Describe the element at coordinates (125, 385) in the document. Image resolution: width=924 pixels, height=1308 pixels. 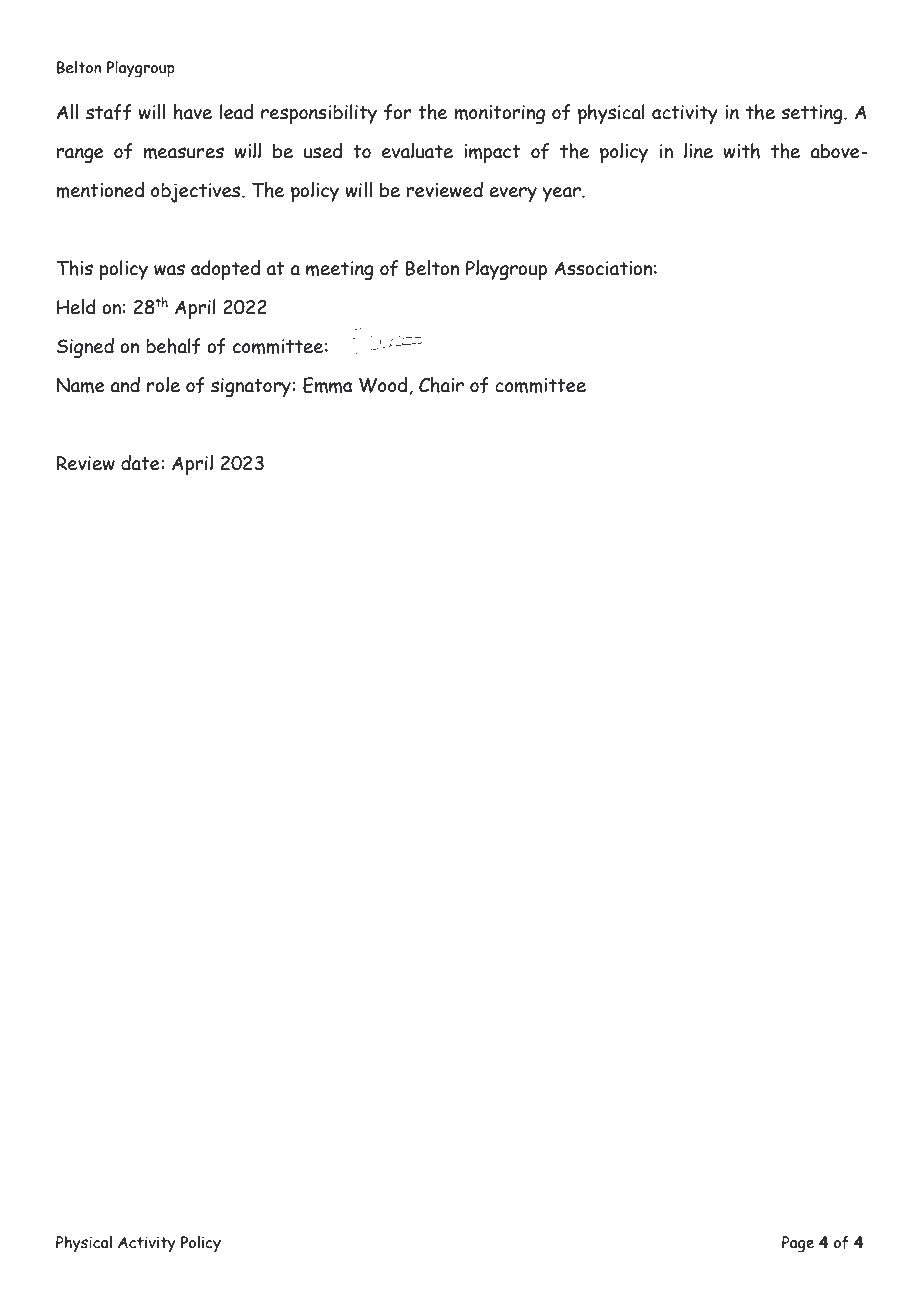
I see `and` at that location.
